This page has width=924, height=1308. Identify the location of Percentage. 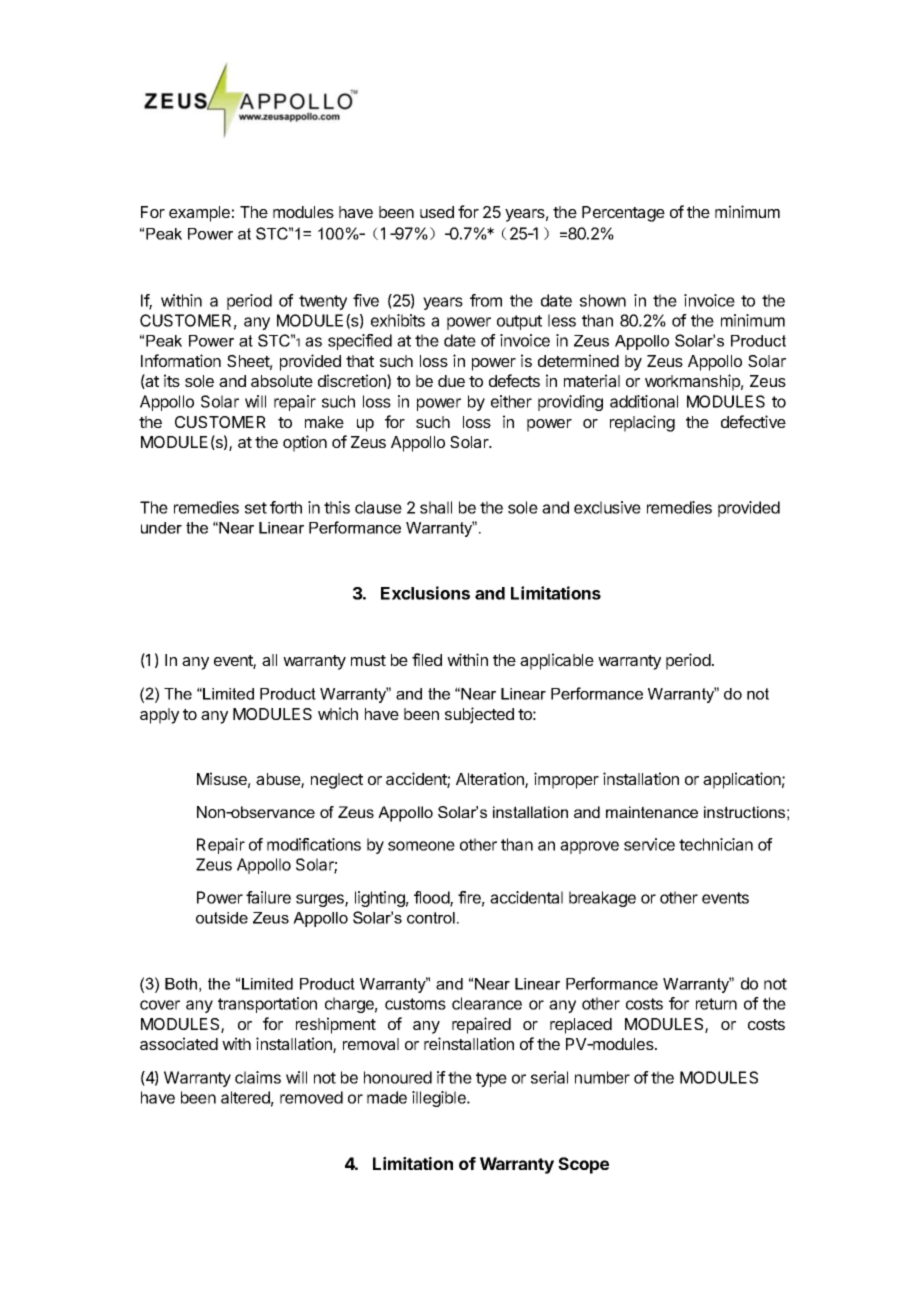
(623, 214).
